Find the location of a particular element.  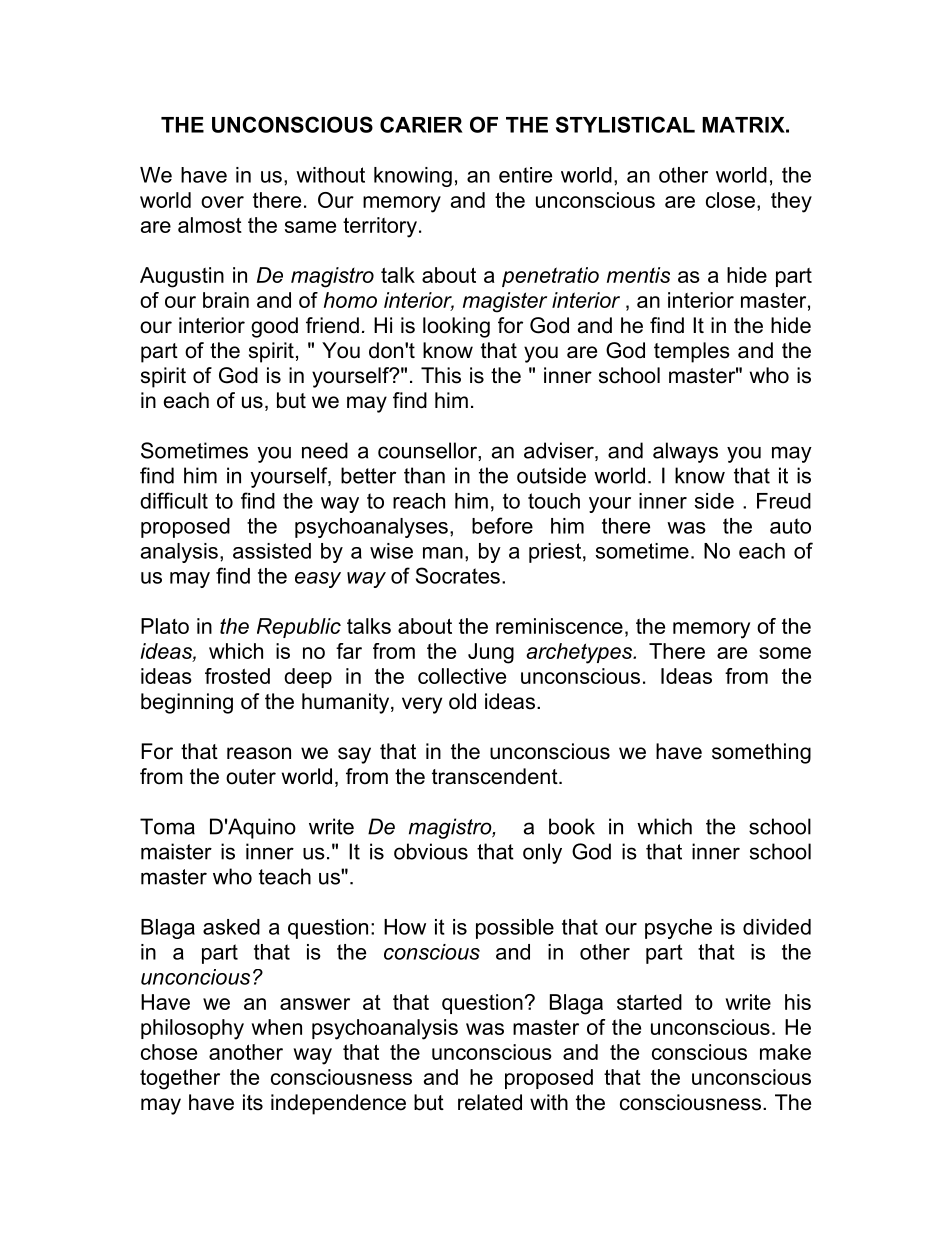

Jung is located at coordinates (491, 653).
